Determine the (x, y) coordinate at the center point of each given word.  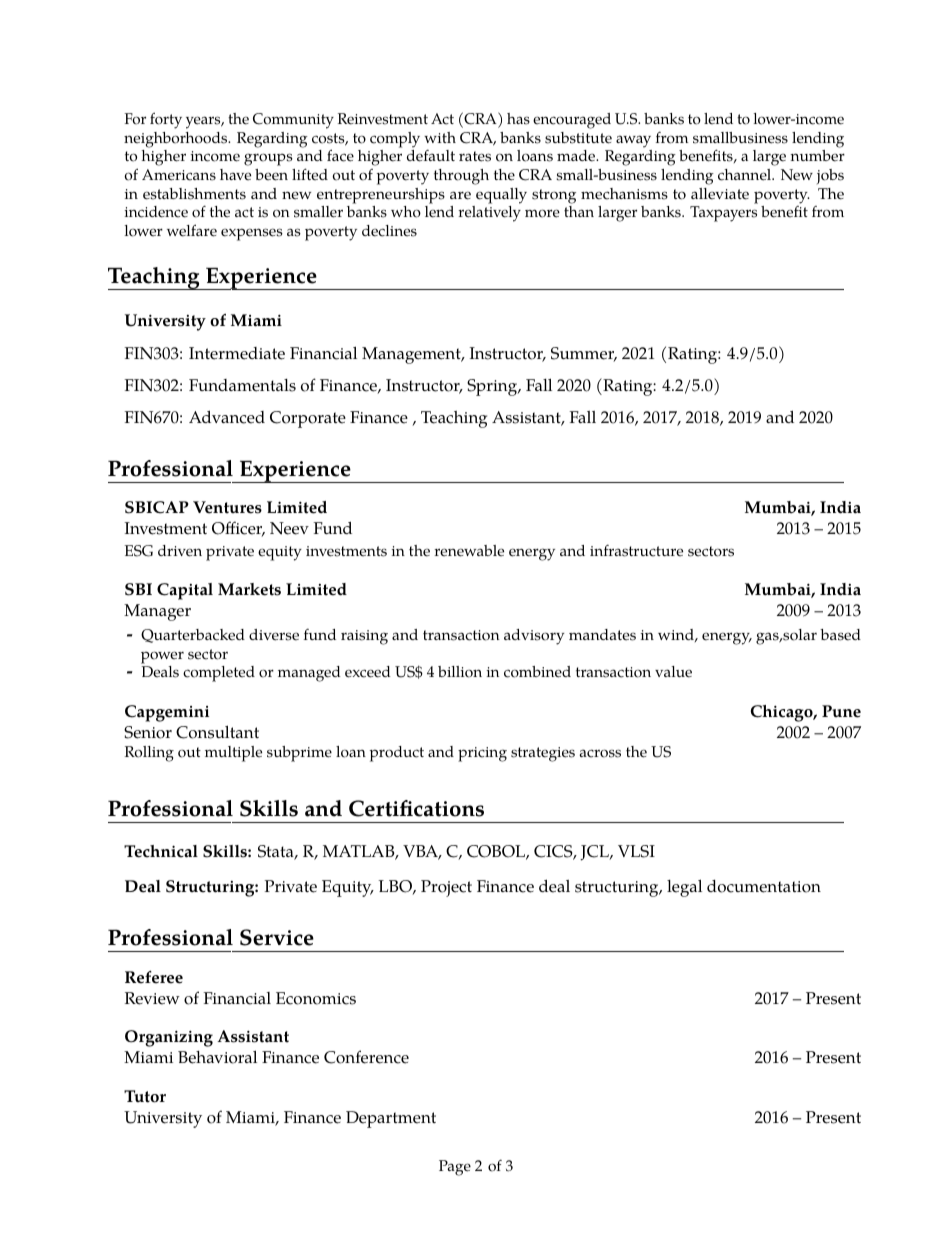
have (235, 175)
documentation (764, 886)
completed (219, 674)
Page (455, 1168)
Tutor (145, 1096)
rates (475, 156)
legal (684, 888)
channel (746, 175)
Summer (584, 354)
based (840, 635)
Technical (161, 851)
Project (446, 888)
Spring (493, 387)
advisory (534, 637)
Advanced (227, 417)
